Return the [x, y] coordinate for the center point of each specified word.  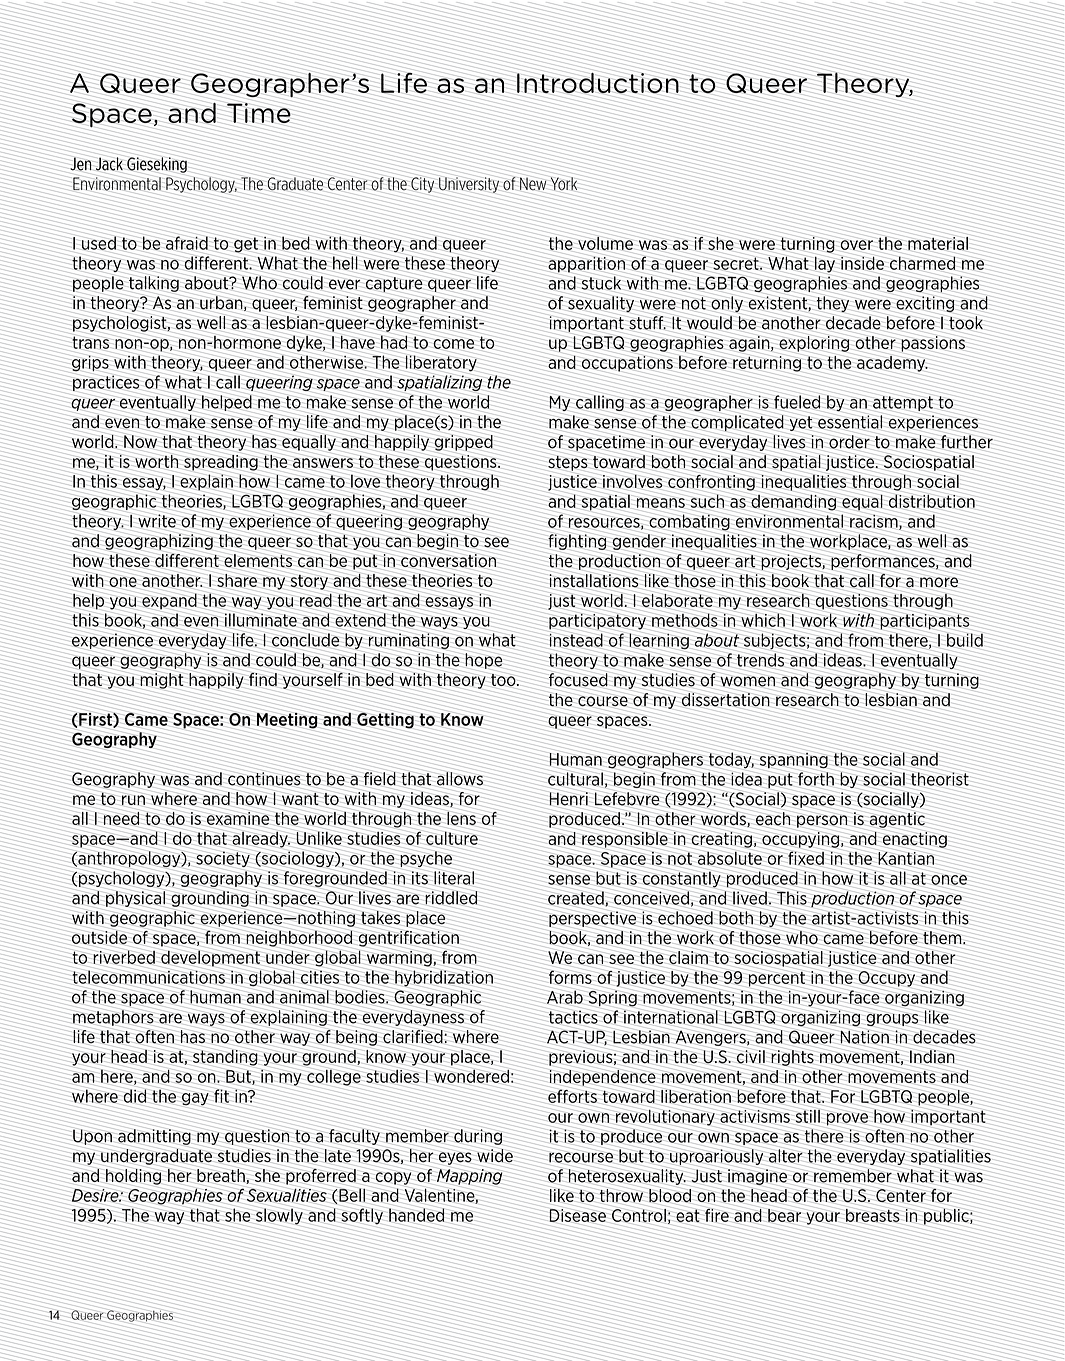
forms [571, 977]
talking [154, 284]
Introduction [599, 82]
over [856, 245]
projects [791, 563]
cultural [574, 779]
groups [892, 1020]
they [832, 304]
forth [817, 779]
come [454, 344]
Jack [109, 164]
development [209, 959]
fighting [576, 542]
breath [221, 1175]
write [157, 521]
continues [265, 779]
